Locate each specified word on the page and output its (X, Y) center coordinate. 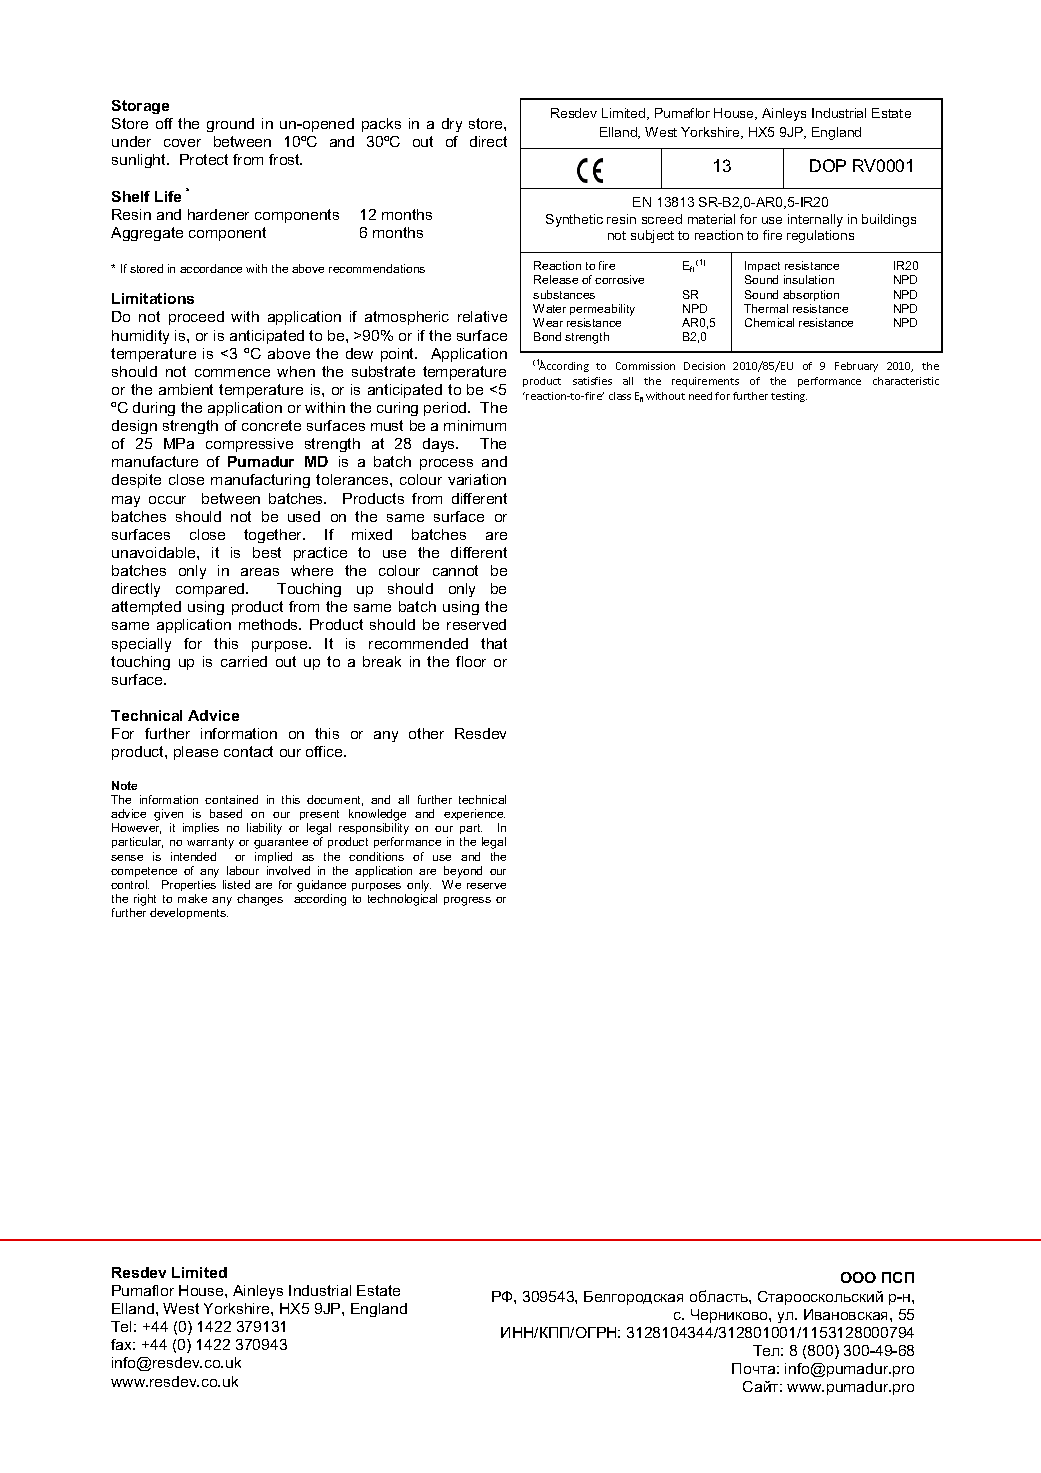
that (494, 643)
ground (230, 125)
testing (789, 397)
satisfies (592, 381)
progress (467, 901)
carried (244, 661)
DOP (828, 165)
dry (452, 125)
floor (471, 661)
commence (232, 373)
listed (236, 884)
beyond (463, 872)
